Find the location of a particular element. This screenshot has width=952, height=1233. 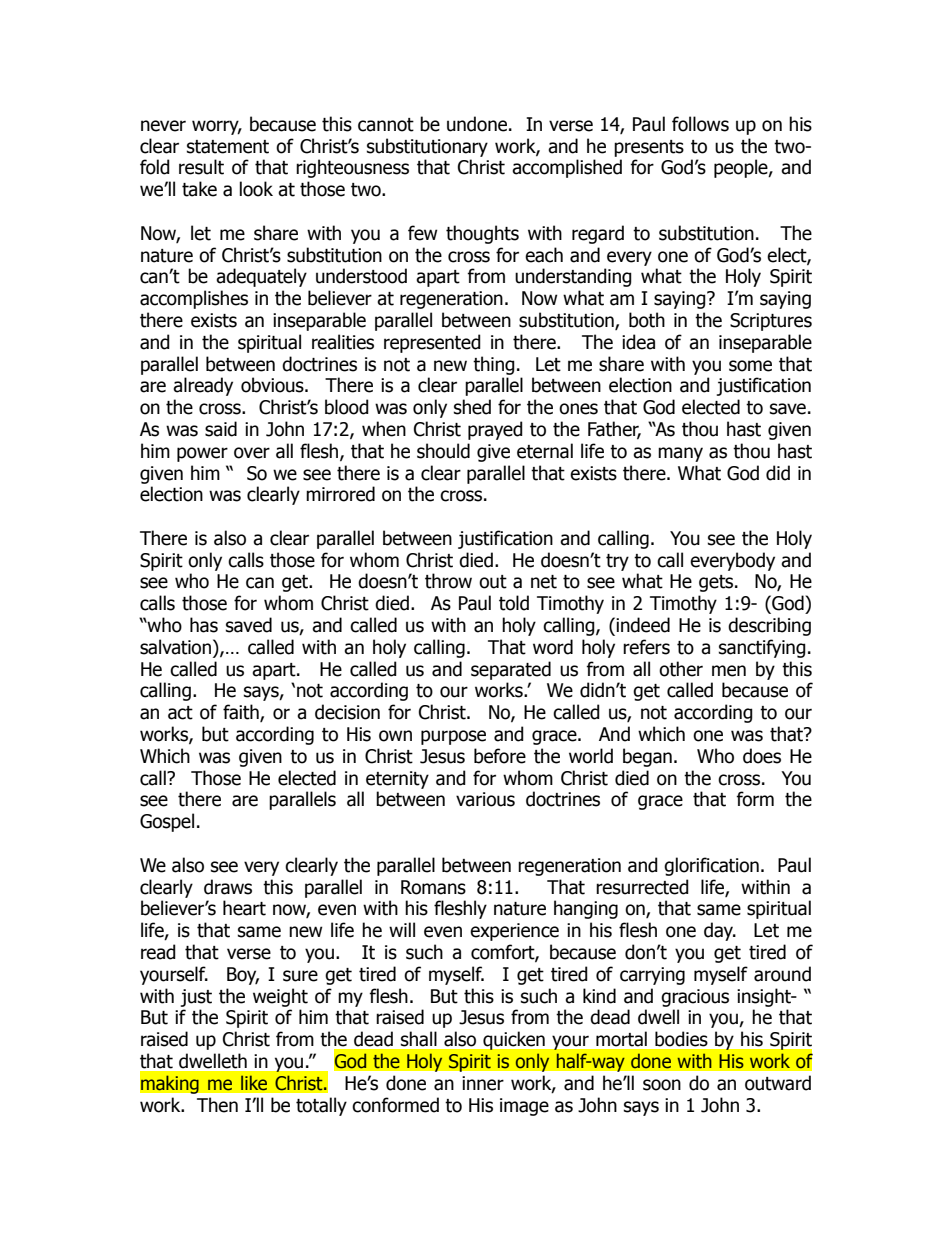

salvation is located at coordinates (175, 647).
